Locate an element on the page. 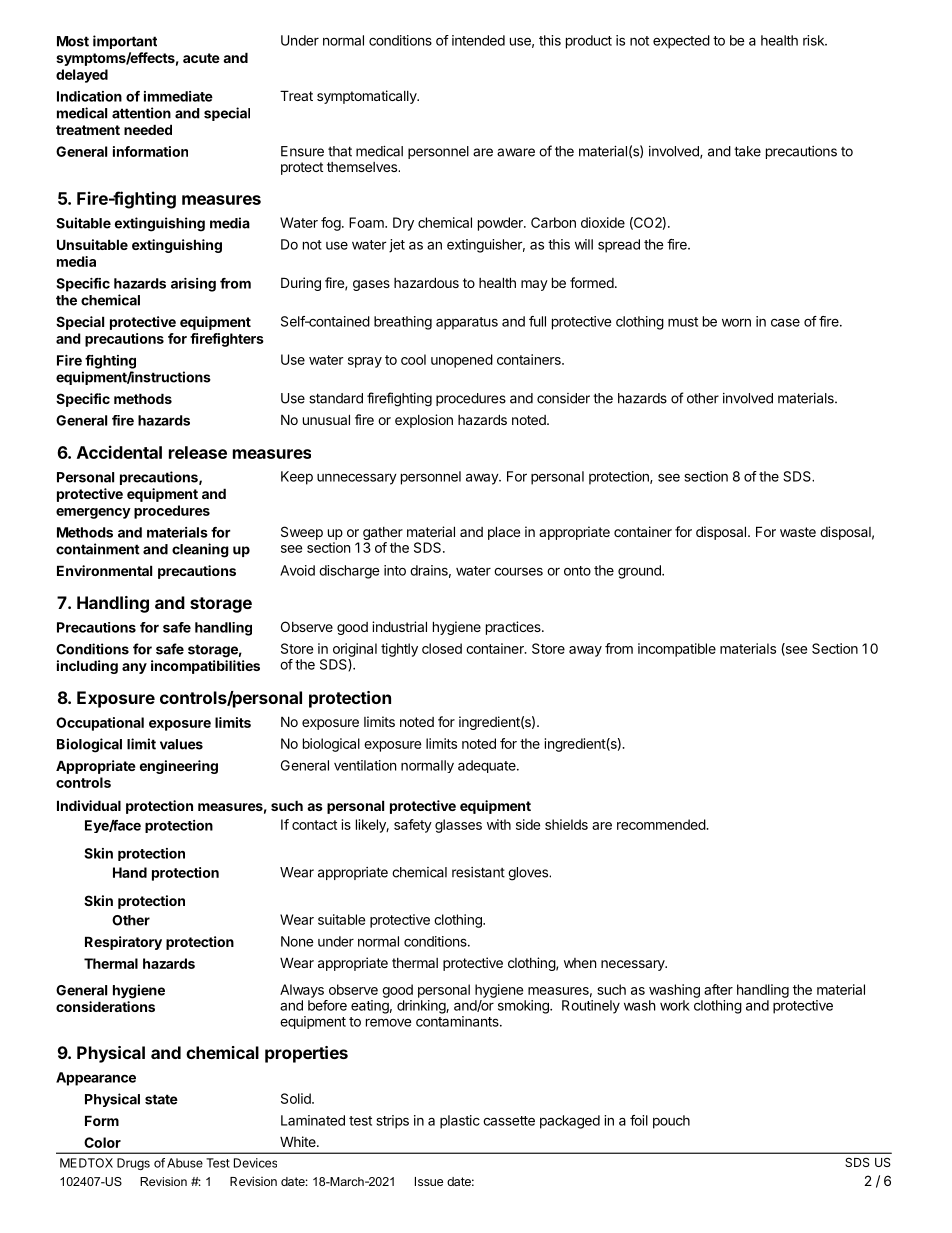 The image size is (952, 1233). expected is located at coordinates (681, 42).
